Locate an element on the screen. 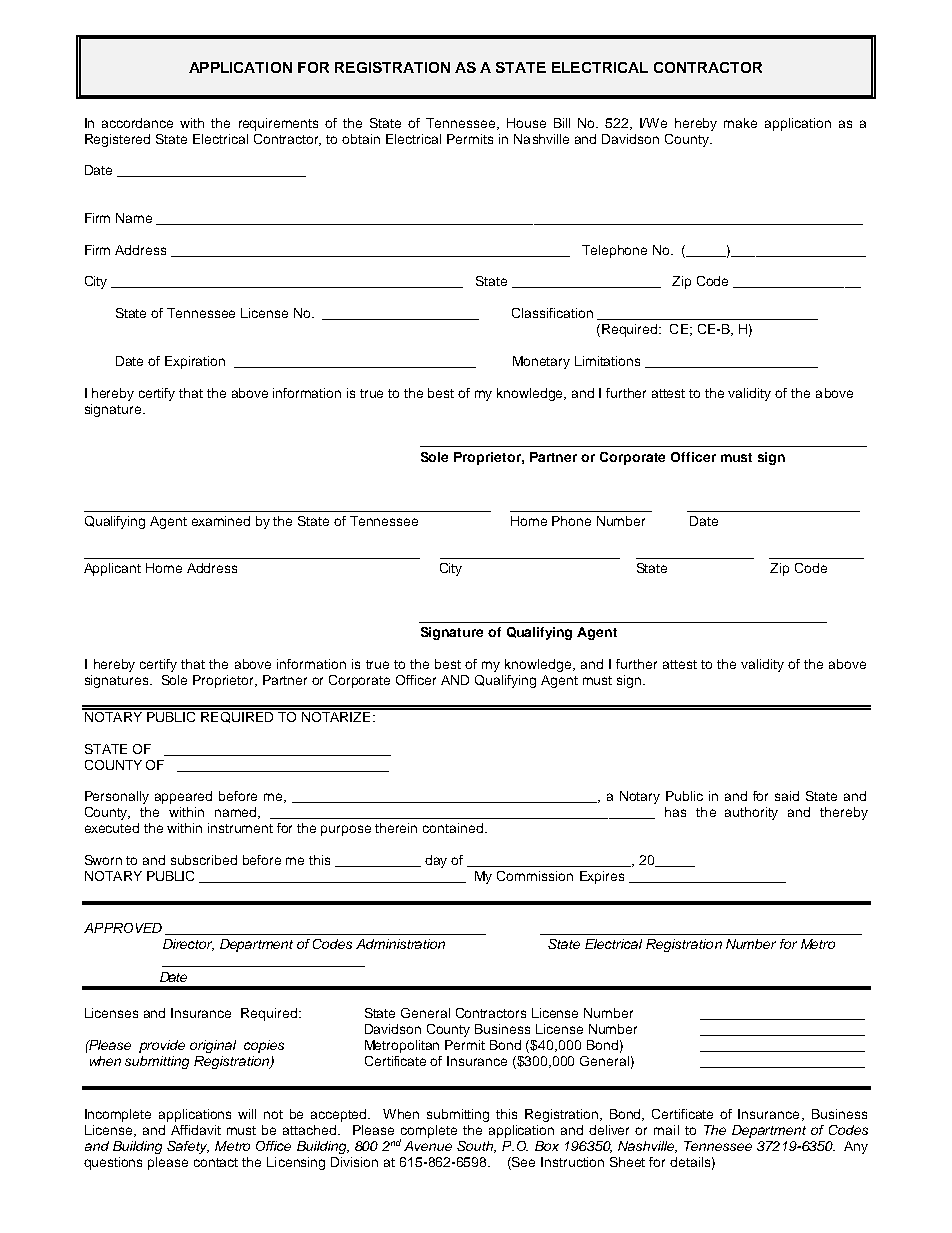  said is located at coordinates (787, 796).
